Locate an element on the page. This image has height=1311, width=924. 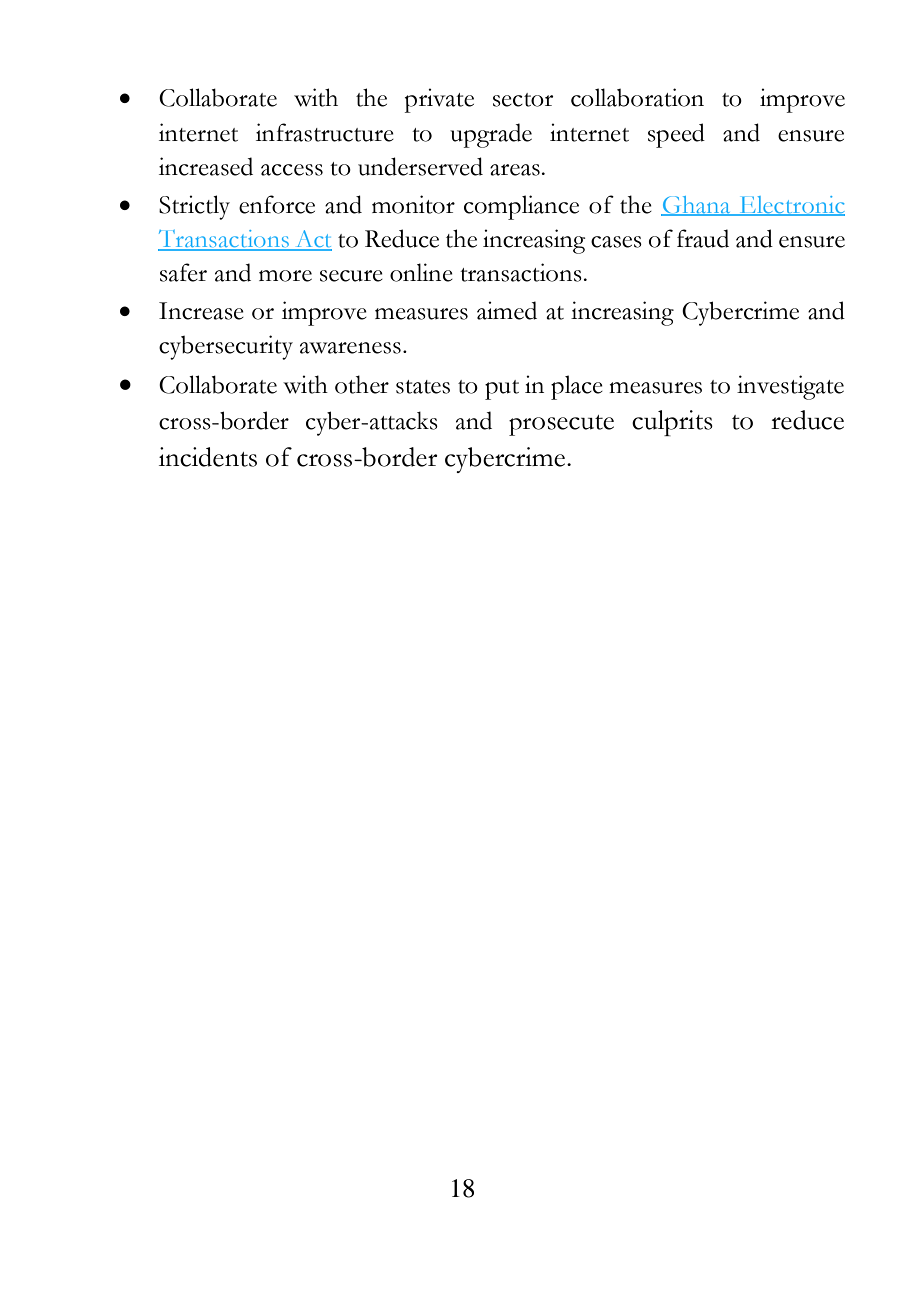
incidents is located at coordinates (208, 457).
